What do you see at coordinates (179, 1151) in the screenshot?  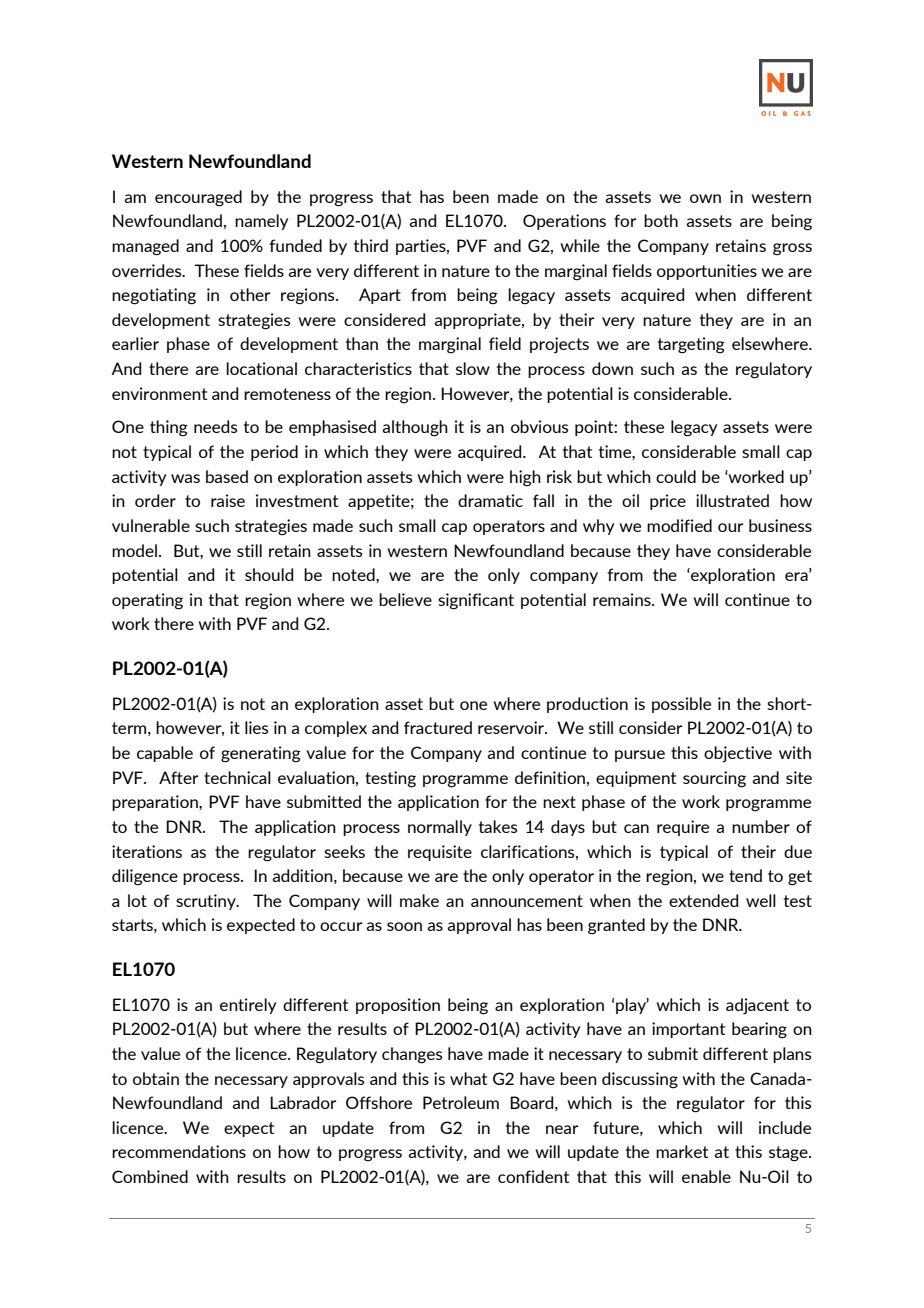 I see `recommendations` at bounding box center [179, 1151].
